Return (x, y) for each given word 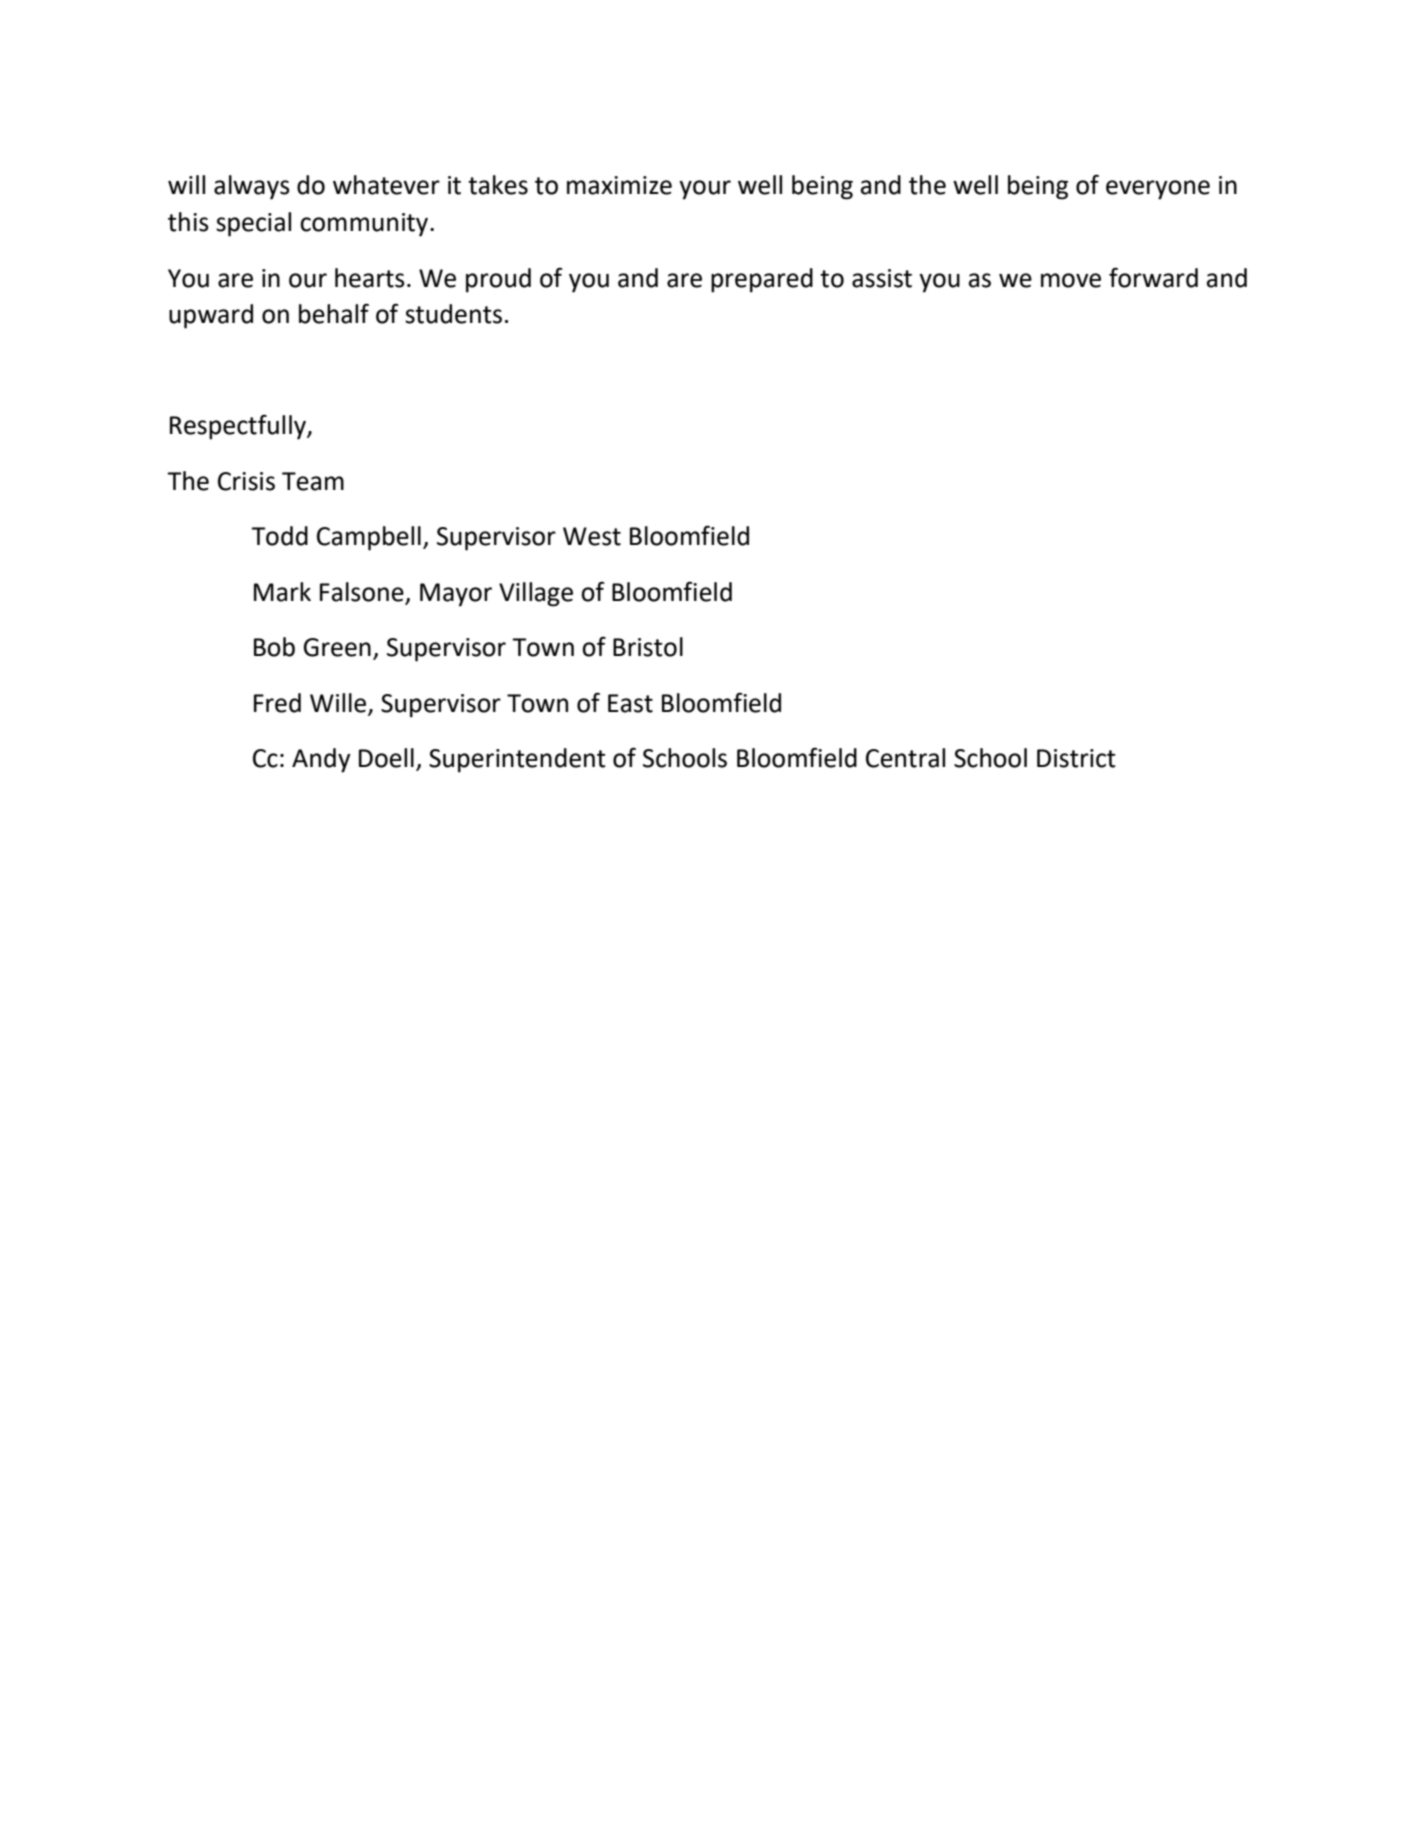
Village (536, 594)
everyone (1158, 190)
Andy (321, 760)
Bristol (648, 647)
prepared (762, 280)
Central (905, 758)
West (592, 536)
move (1071, 280)
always (252, 187)
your (705, 190)
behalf (334, 313)
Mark (282, 592)
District (1076, 758)
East (630, 703)
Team (313, 481)
